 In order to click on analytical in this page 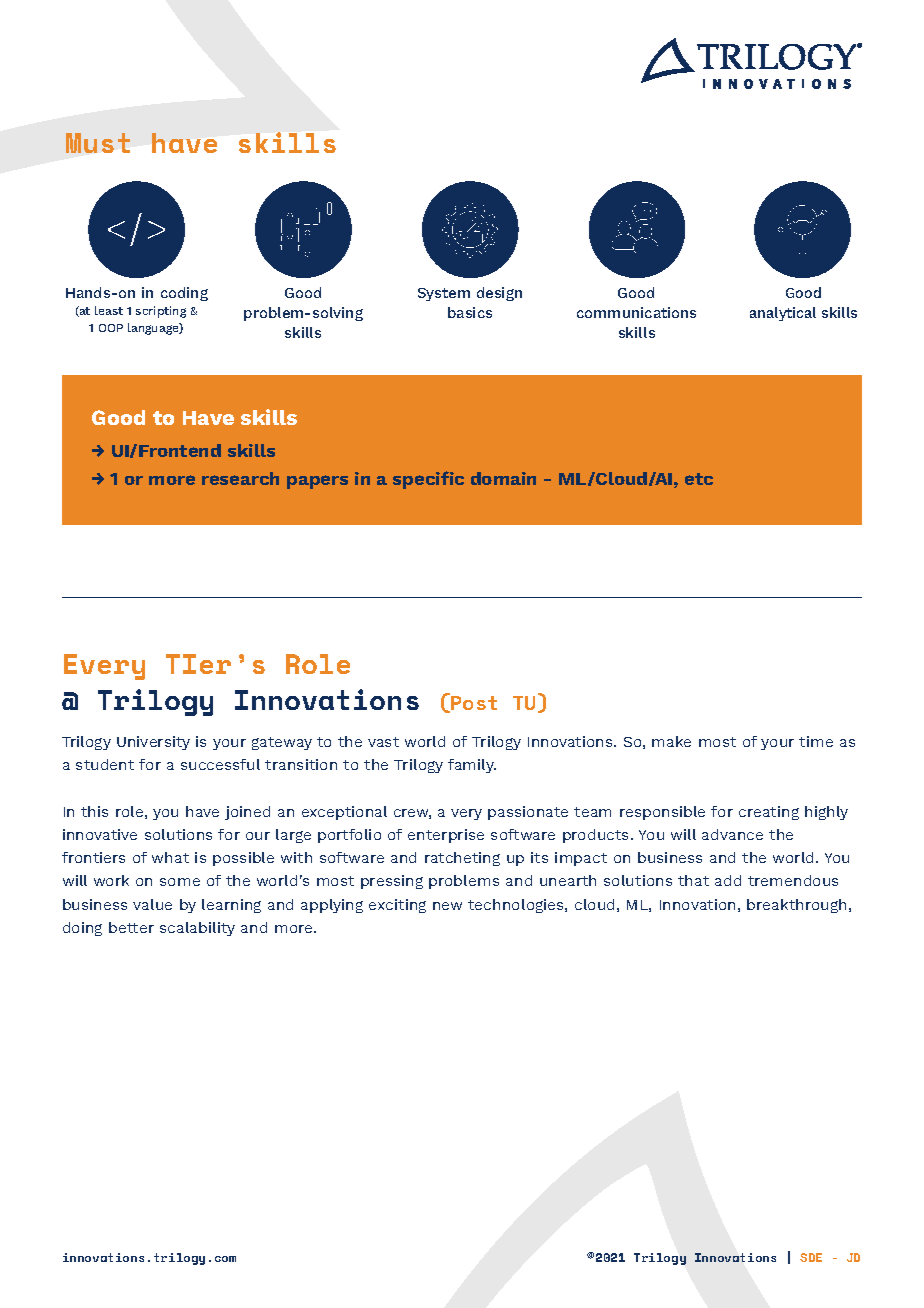, I will do `click(783, 314)`.
